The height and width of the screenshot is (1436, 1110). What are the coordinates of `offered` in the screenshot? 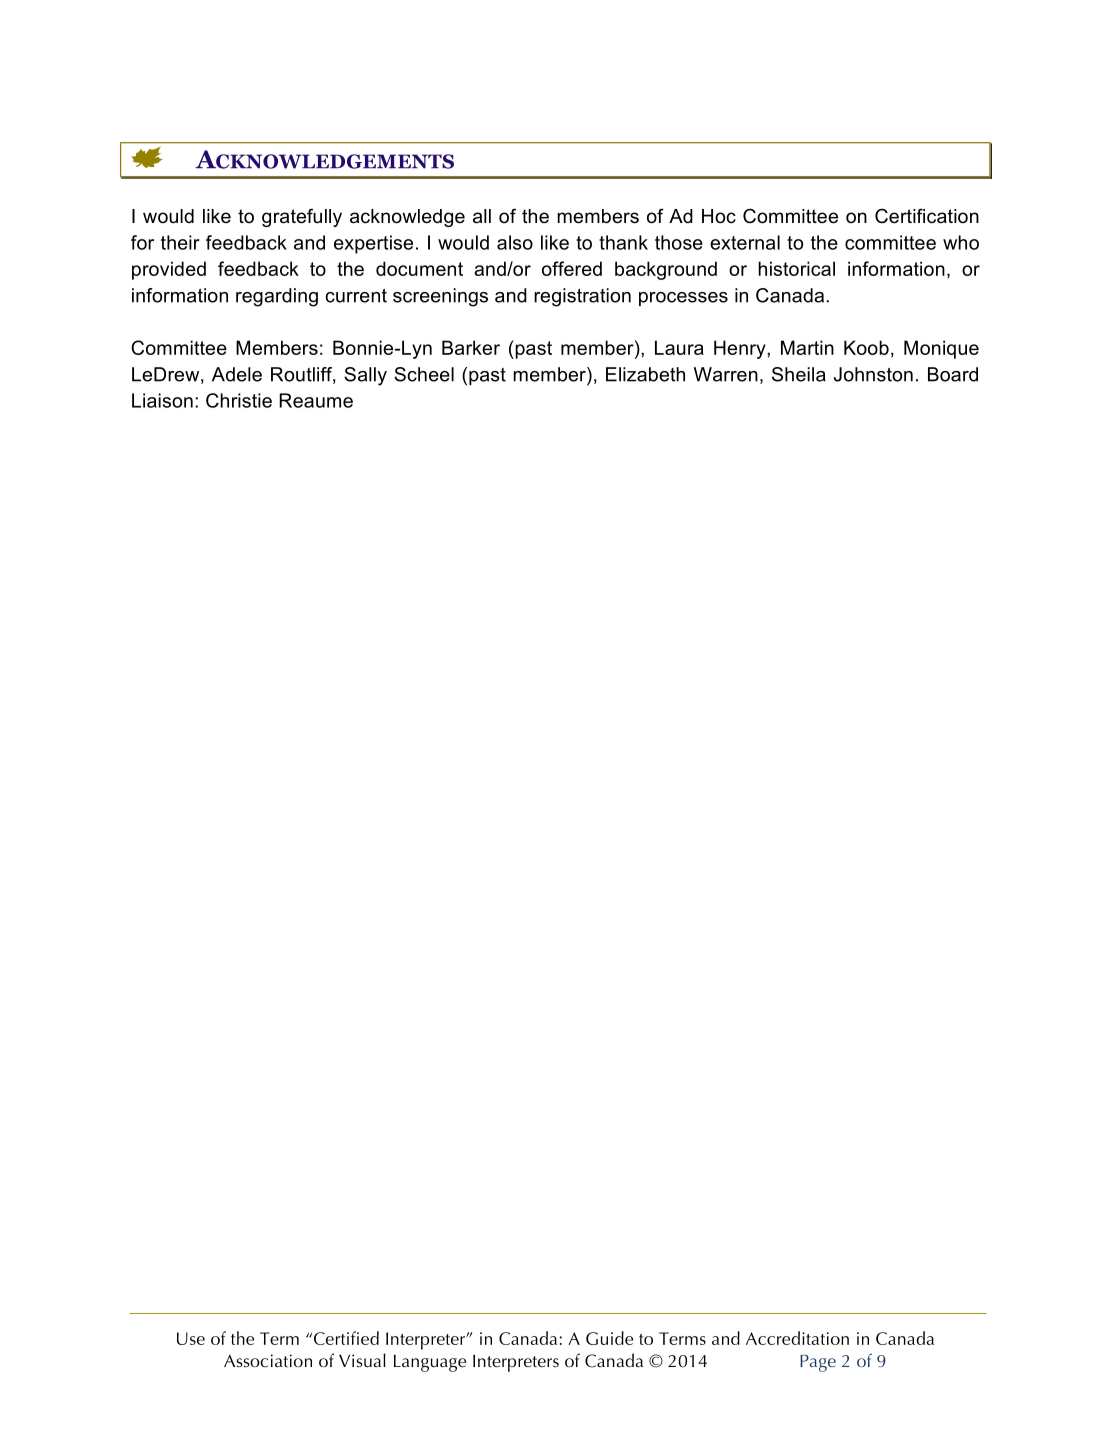 It's located at (572, 268).
